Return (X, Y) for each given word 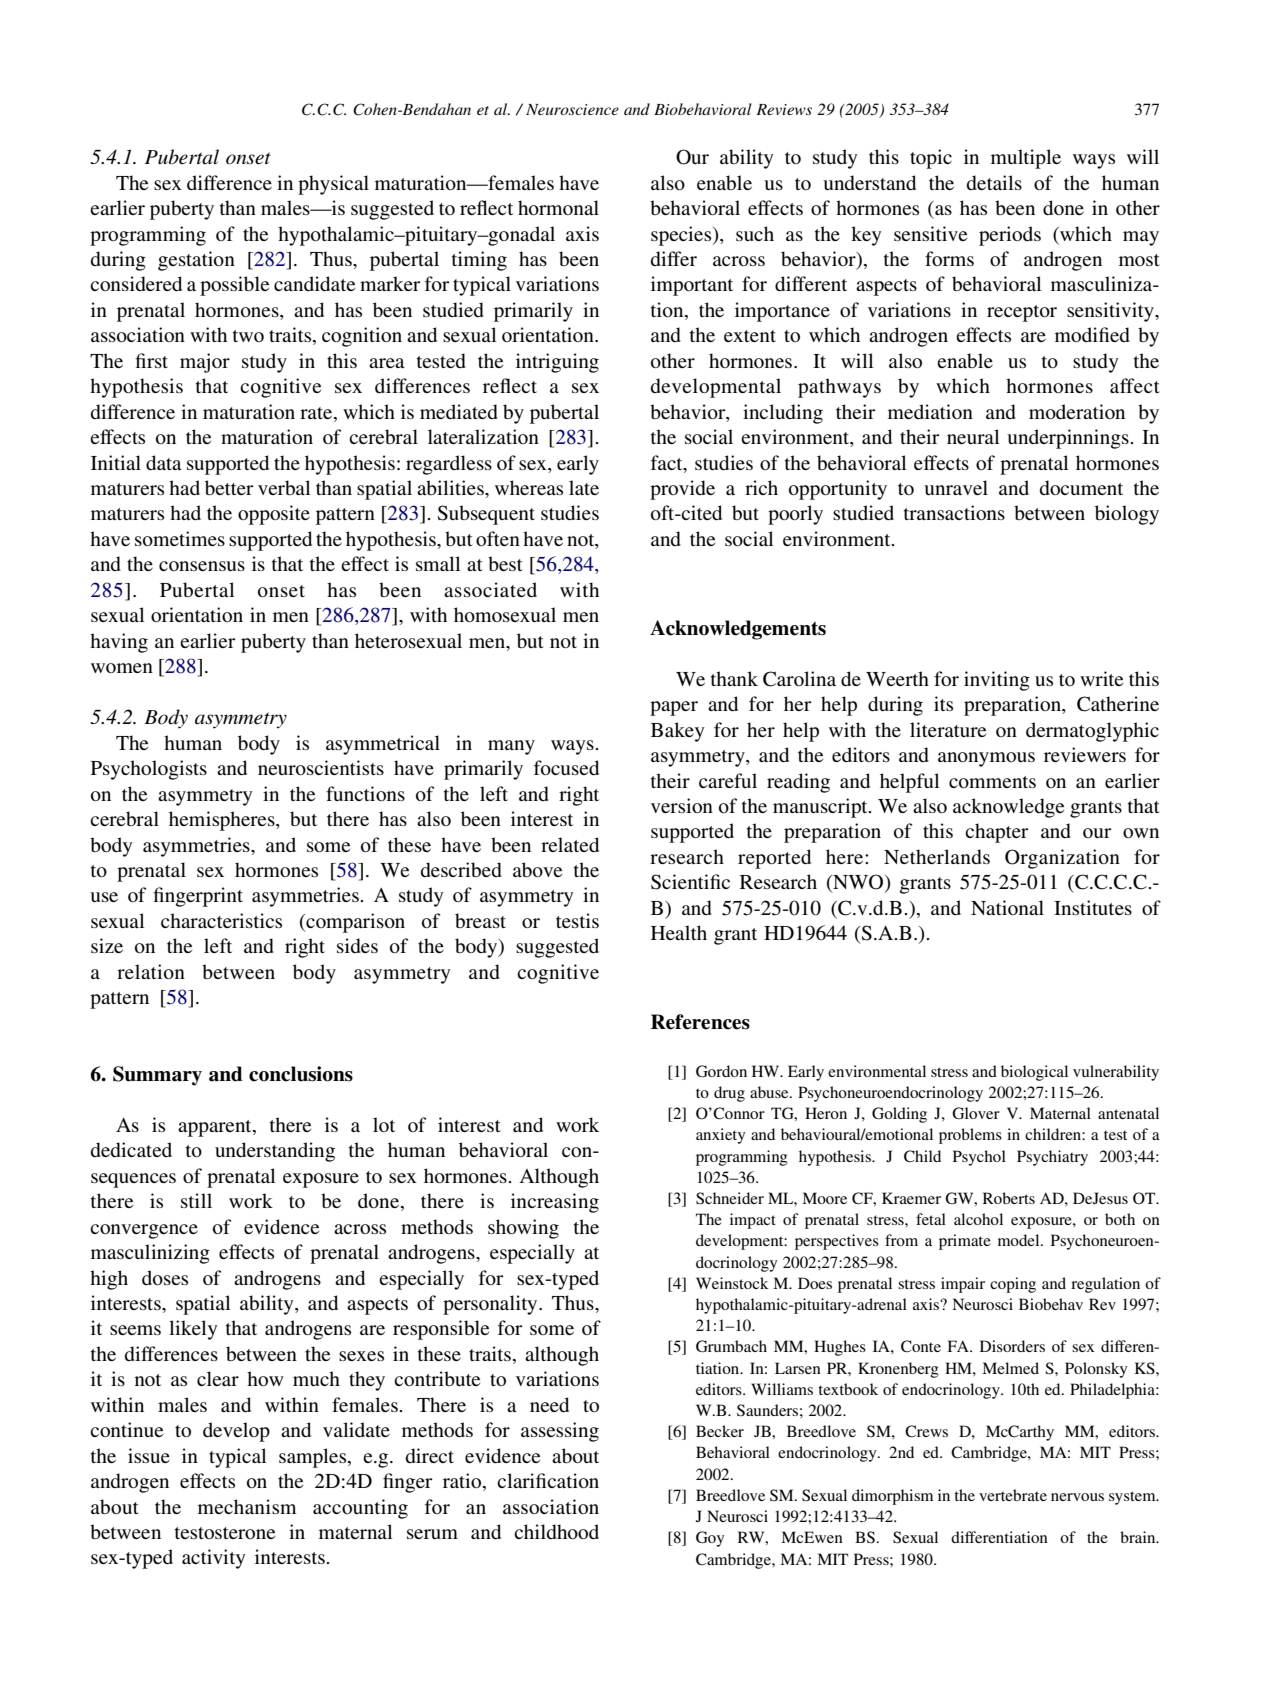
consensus (202, 566)
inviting (997, 681)
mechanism (247, 1506)
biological (1034, 1073)
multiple (1026, 159)
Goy (710, 1539)
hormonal (558, 207)
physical (333, 185)
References (700, 1022)
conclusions (301, 1074)
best (505, 563)
